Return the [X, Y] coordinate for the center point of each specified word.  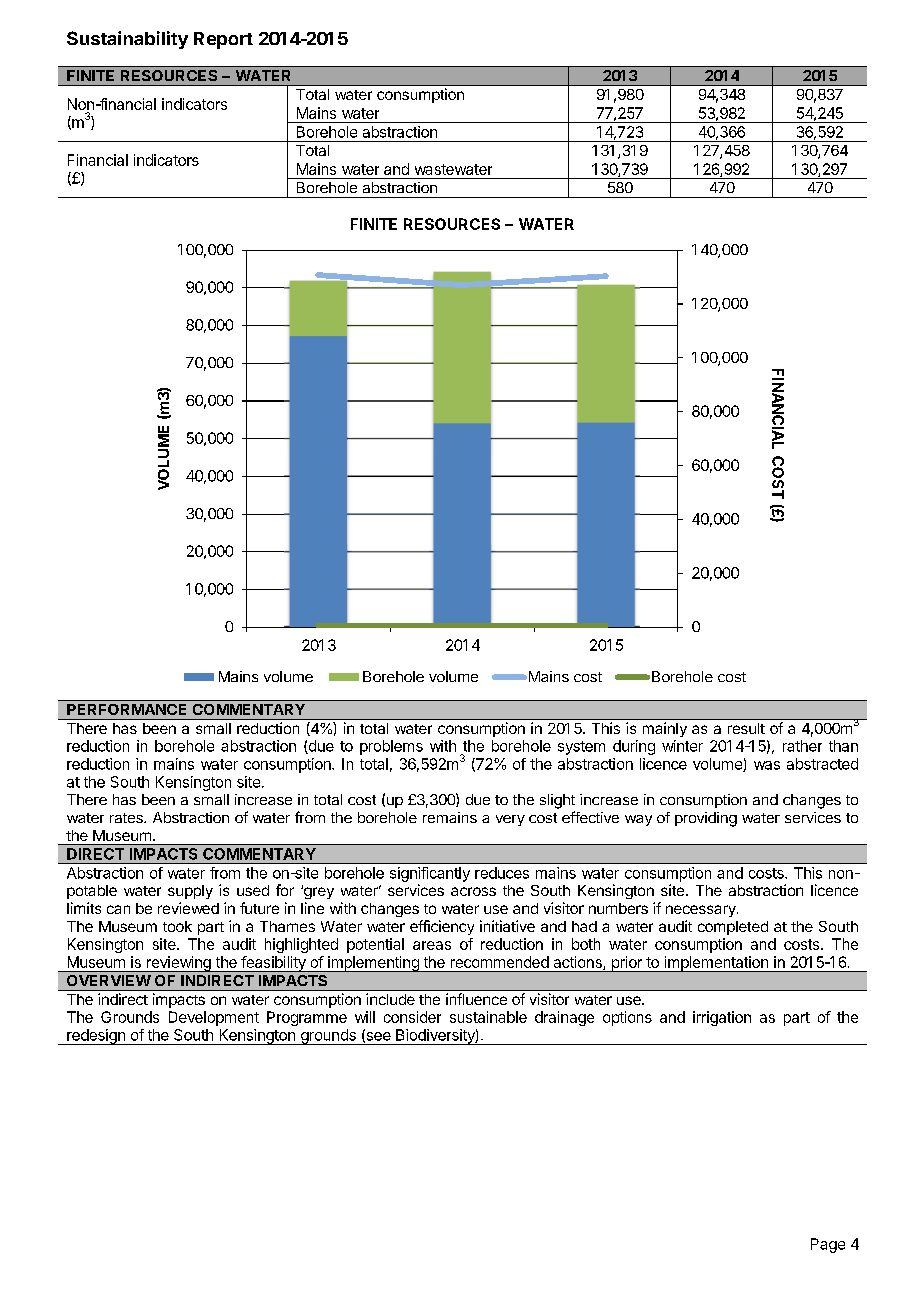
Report [223, 40]
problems [391, 747]
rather [802, 746]
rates [127, 818]
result [746, 728]
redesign [96, 1037]
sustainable [488, 1017]
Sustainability [127, 40]
